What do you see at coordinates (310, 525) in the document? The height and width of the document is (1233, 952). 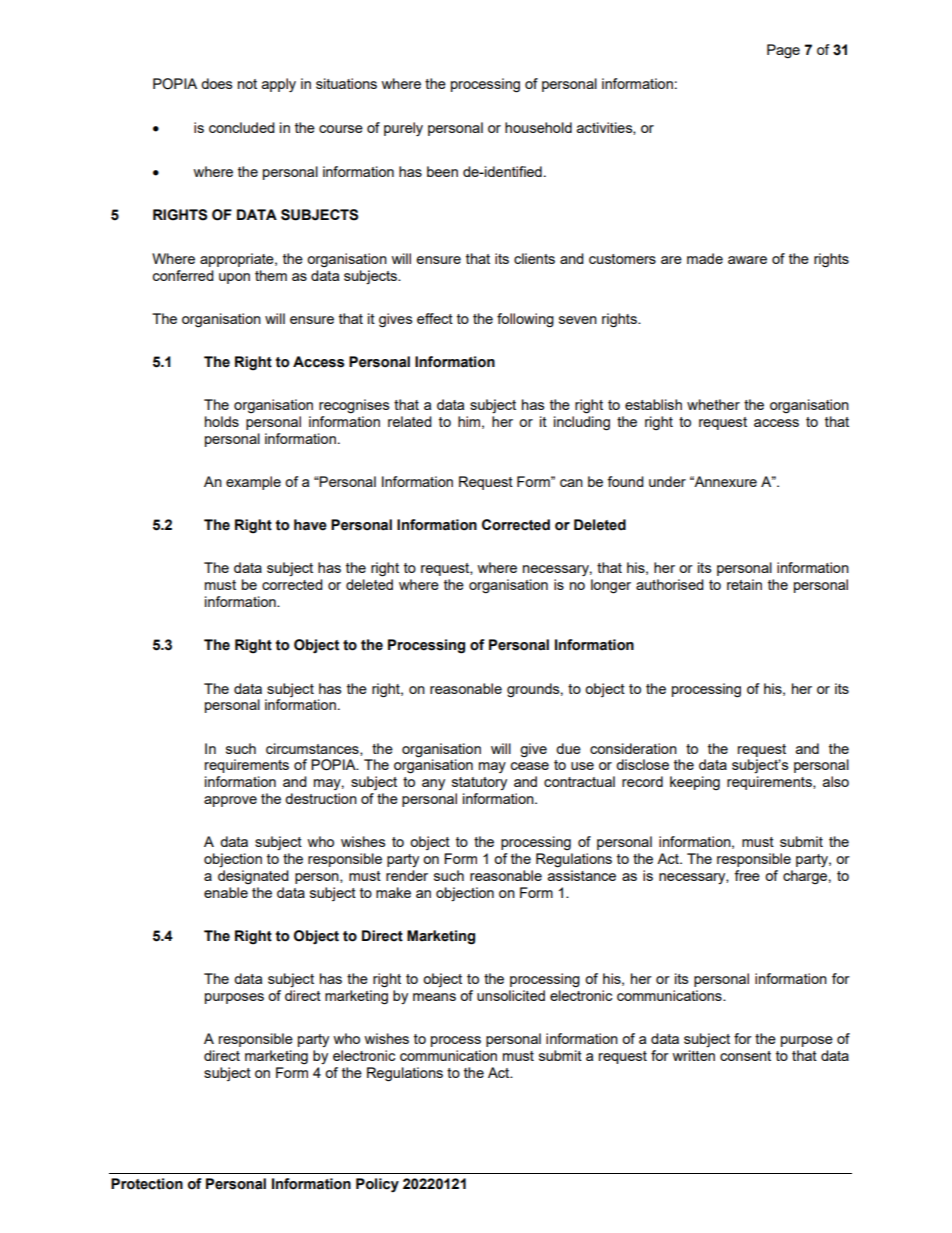 I see `have` at bounding box center [310, 525].
